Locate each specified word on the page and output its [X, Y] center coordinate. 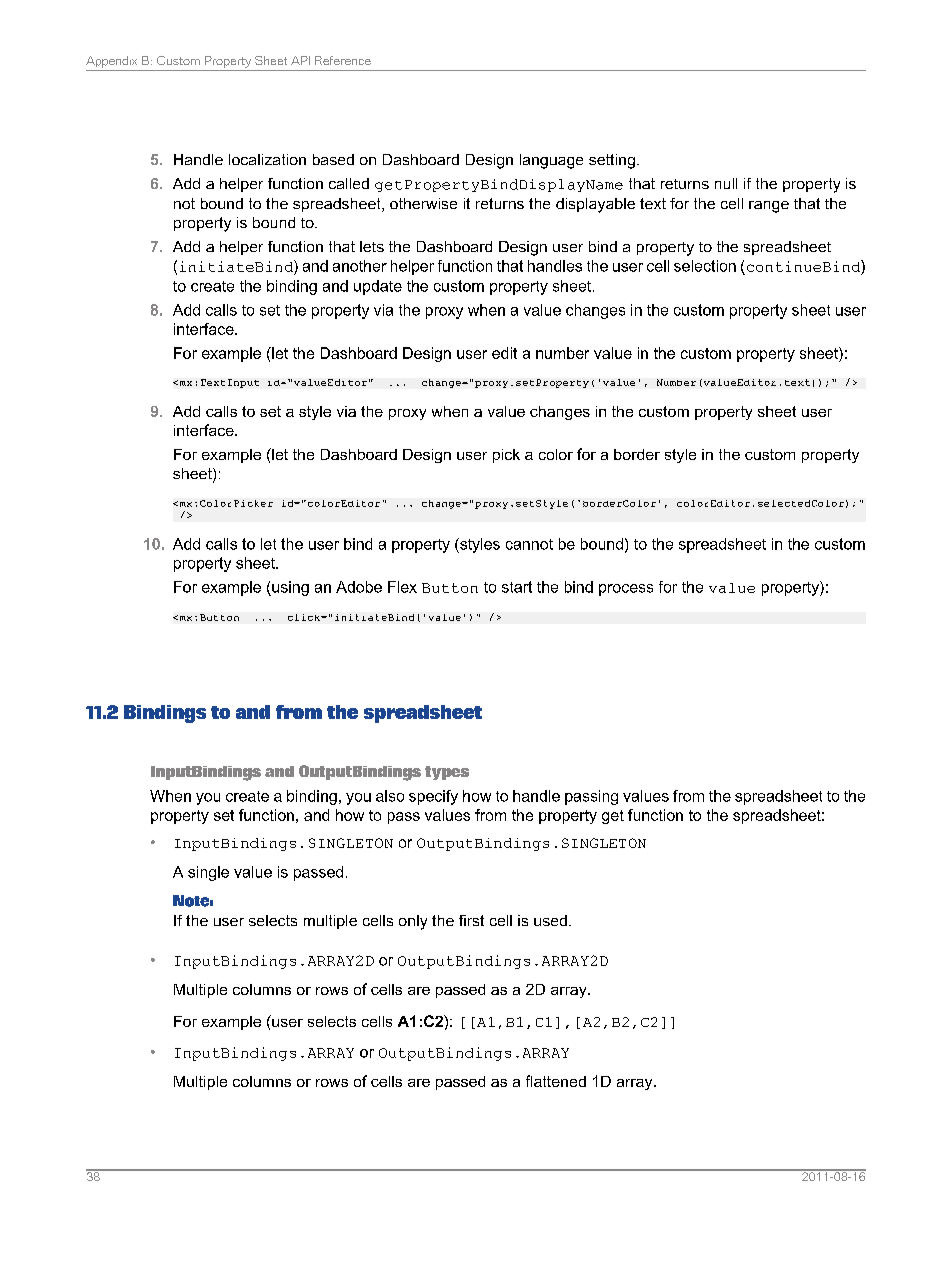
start [517, 587]
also [390, 796]
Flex [402, 587]
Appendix [111, 62]
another [360, 266]
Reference [343, 60]
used [550, 920]
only [413, 922]
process [626, 590]
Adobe [359, 587]
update [378, 287]
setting [612, 161]
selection [705, 266]
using [289, 588]
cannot [529, 544]
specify [433, 797]
